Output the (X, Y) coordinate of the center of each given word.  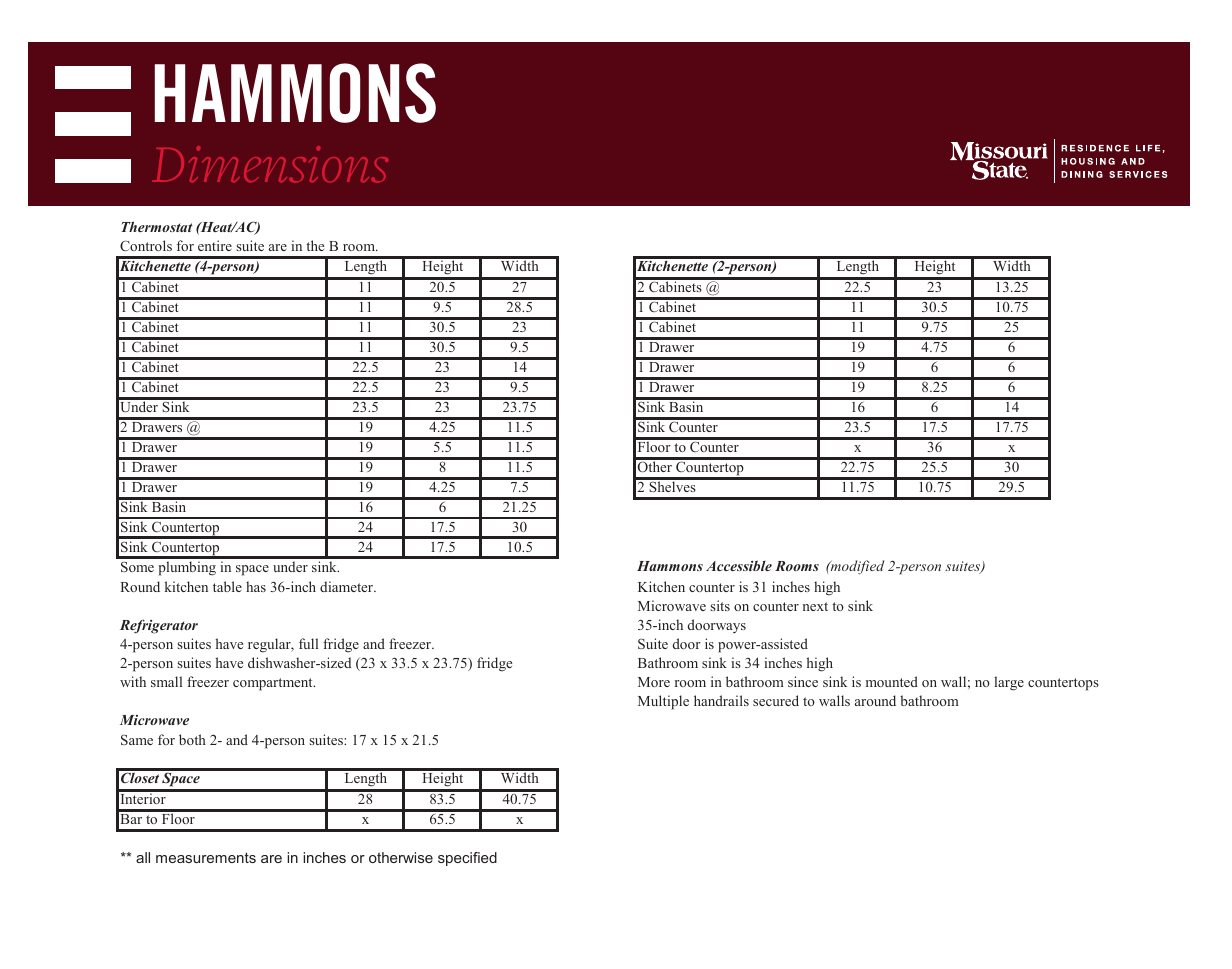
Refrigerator (159, 627)
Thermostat (157, 226)
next (815, 606)
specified (467, 859)
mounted (892, 681)
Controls (146, 245)
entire (215, 245)
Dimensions (270, 164)
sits (720, 605)
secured (776, 700)
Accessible (739, 566)
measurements (206, 857)
